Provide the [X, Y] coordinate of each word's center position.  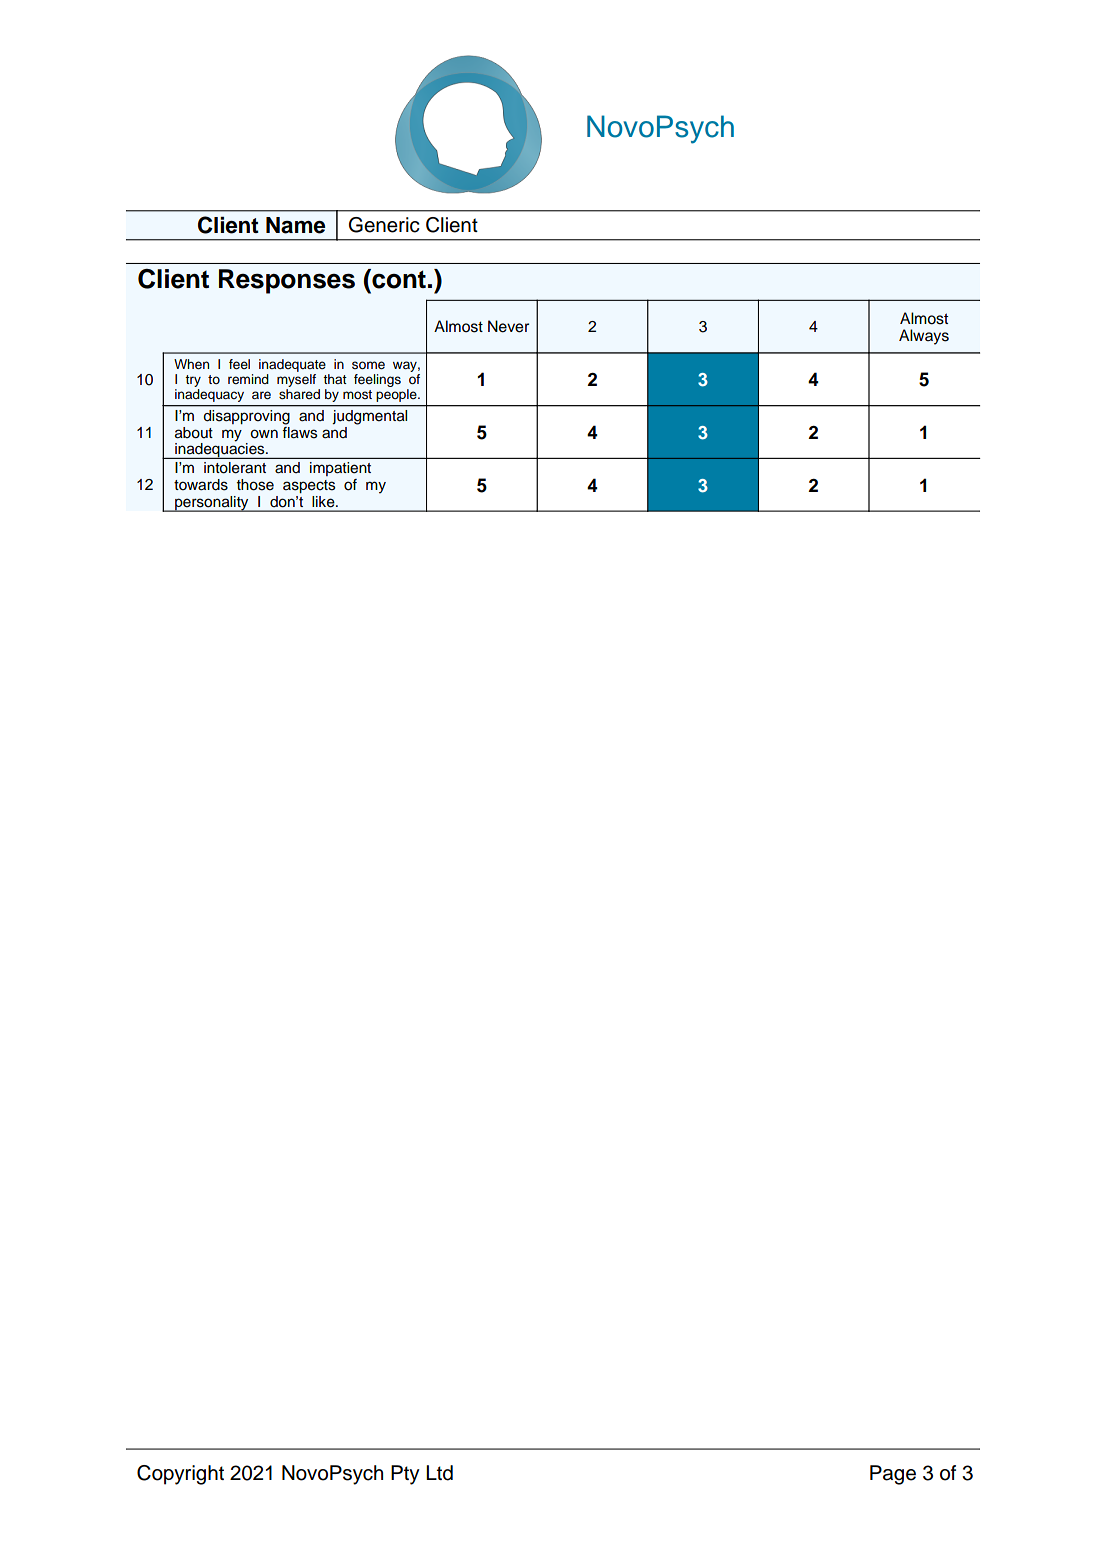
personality [212, 504]
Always [924, 337]
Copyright [180, 1475]
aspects [309, 486]
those [255, 485]
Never [508, 326]
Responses [287, 281]
